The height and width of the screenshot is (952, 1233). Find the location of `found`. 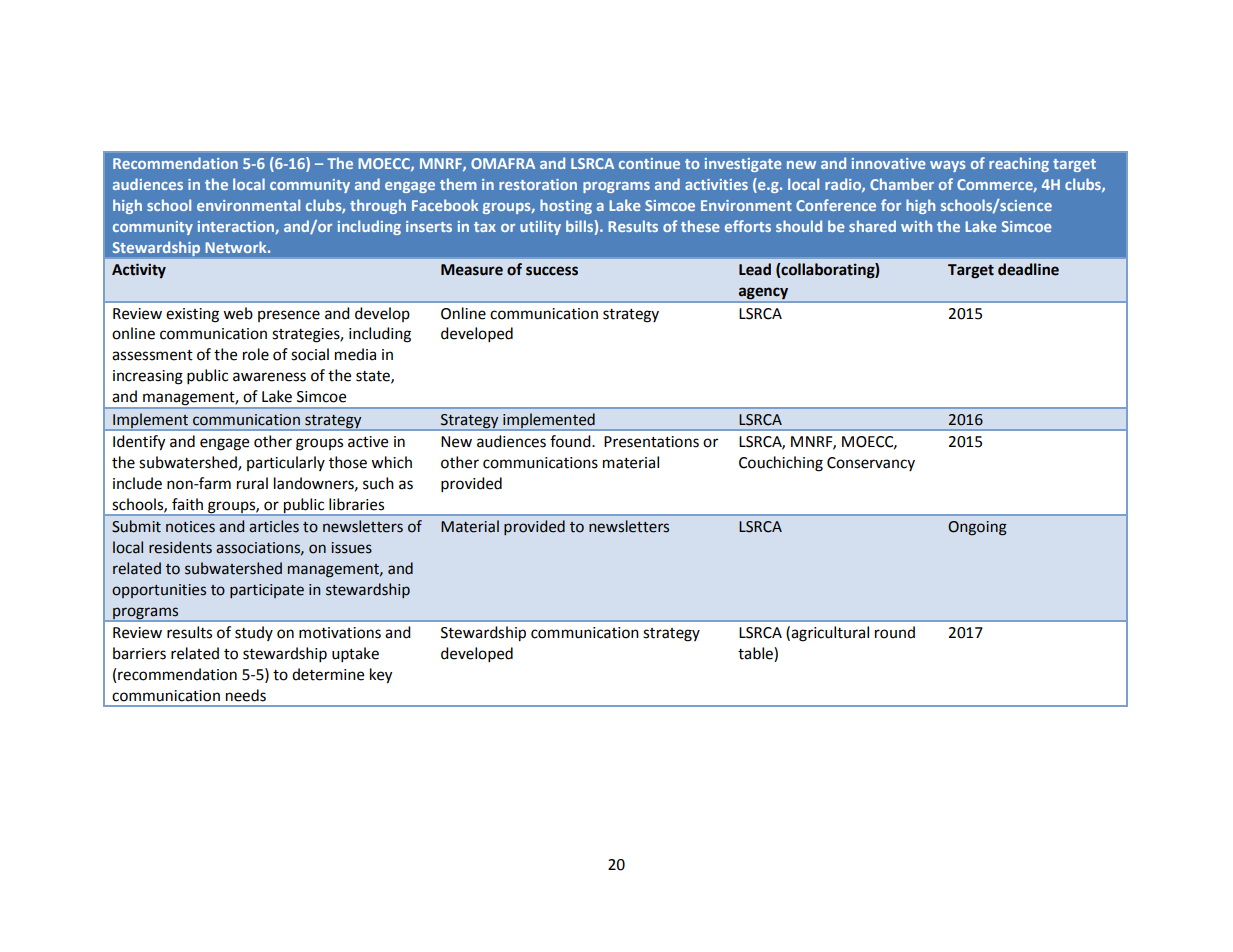

found is located at coordinates (571, 441).
